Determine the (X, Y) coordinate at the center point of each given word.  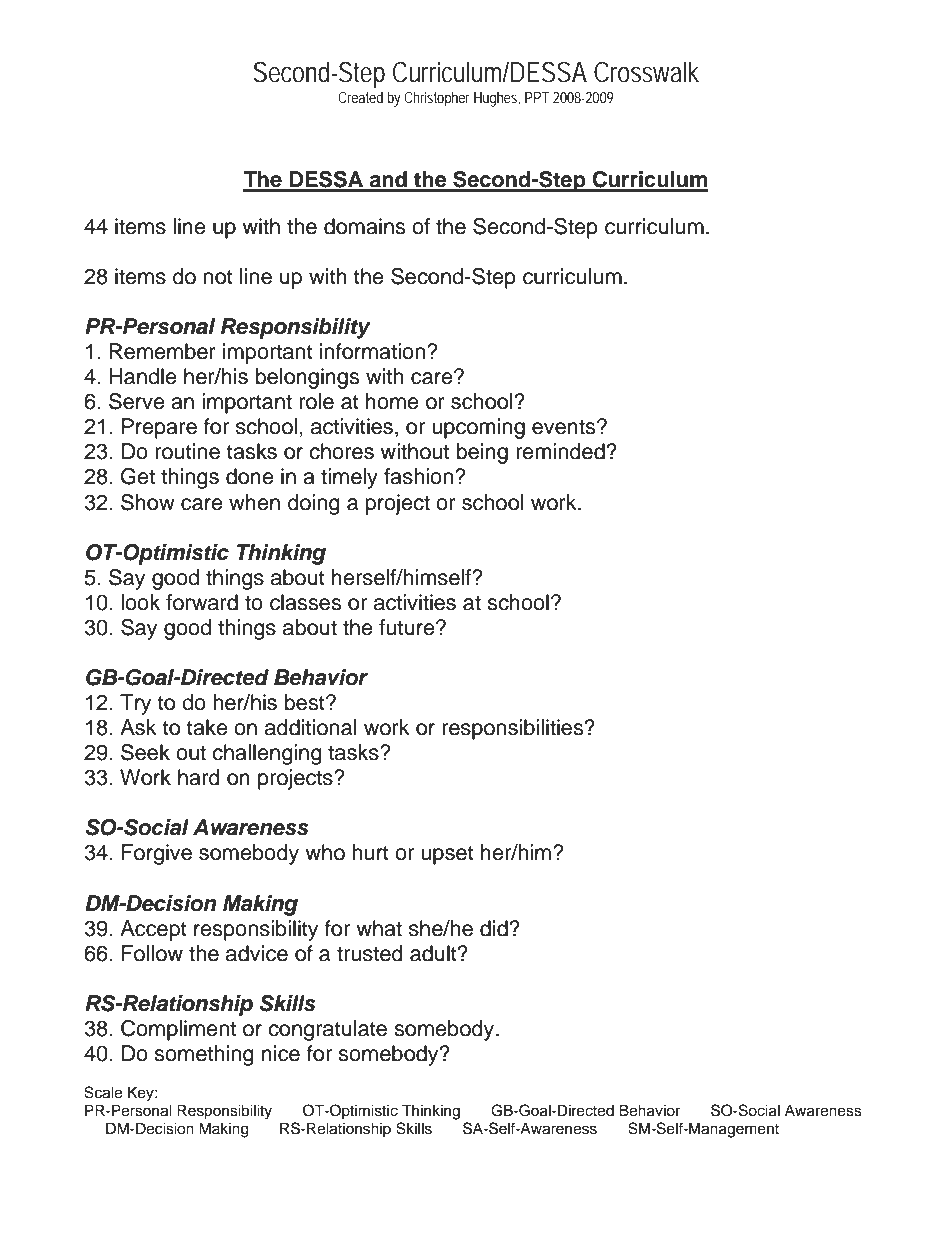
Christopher (437, 99)
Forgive (157, 854)
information (374, 351)
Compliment (178, 1030)
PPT (537, 97)
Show (148, 502)
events (565, 427)
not (218, 277)
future (408, 627)
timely (349, 478)
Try (135, 704)
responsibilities (514, 729)
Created (360, 97)
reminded (560, 451)
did (494, 928)
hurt (370, 852)
